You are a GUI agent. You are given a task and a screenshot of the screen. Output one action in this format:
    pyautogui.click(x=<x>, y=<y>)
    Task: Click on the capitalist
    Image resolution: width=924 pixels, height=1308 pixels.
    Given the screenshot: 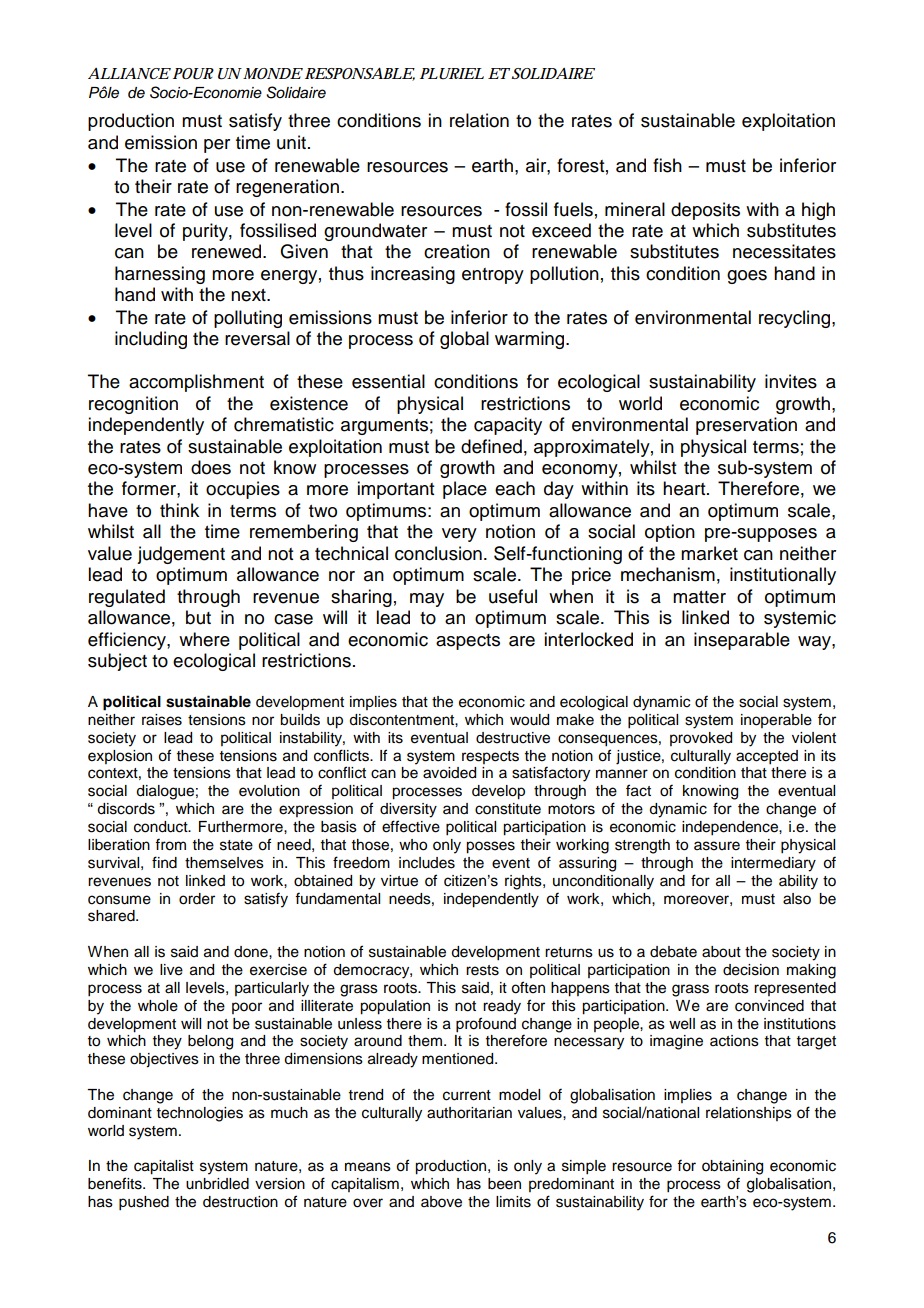 What is the action you would take?
    pyautogui.click(x=164, y=1167)
